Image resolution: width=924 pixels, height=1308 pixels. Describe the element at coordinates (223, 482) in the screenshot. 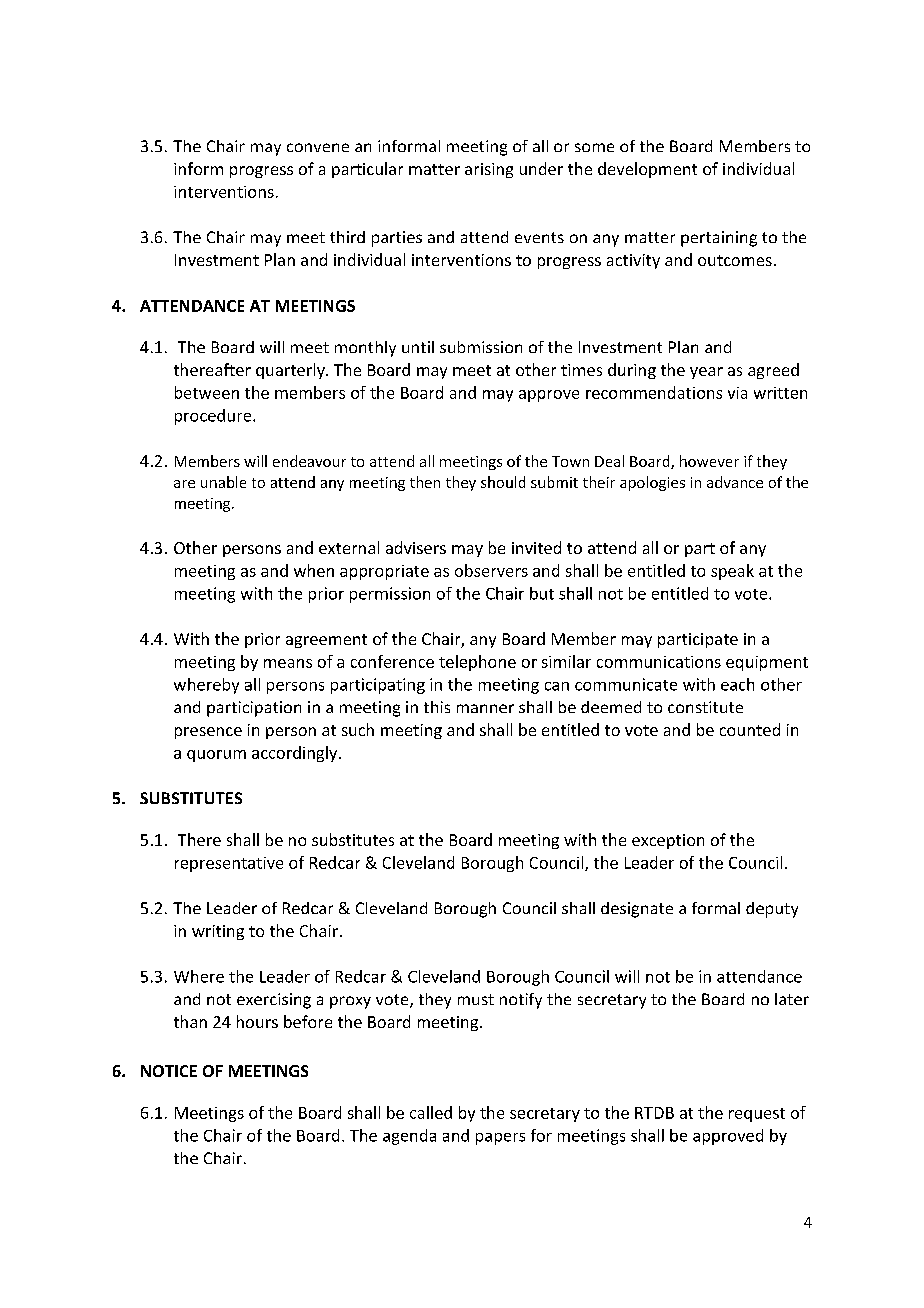

I see `unable` at that location.
